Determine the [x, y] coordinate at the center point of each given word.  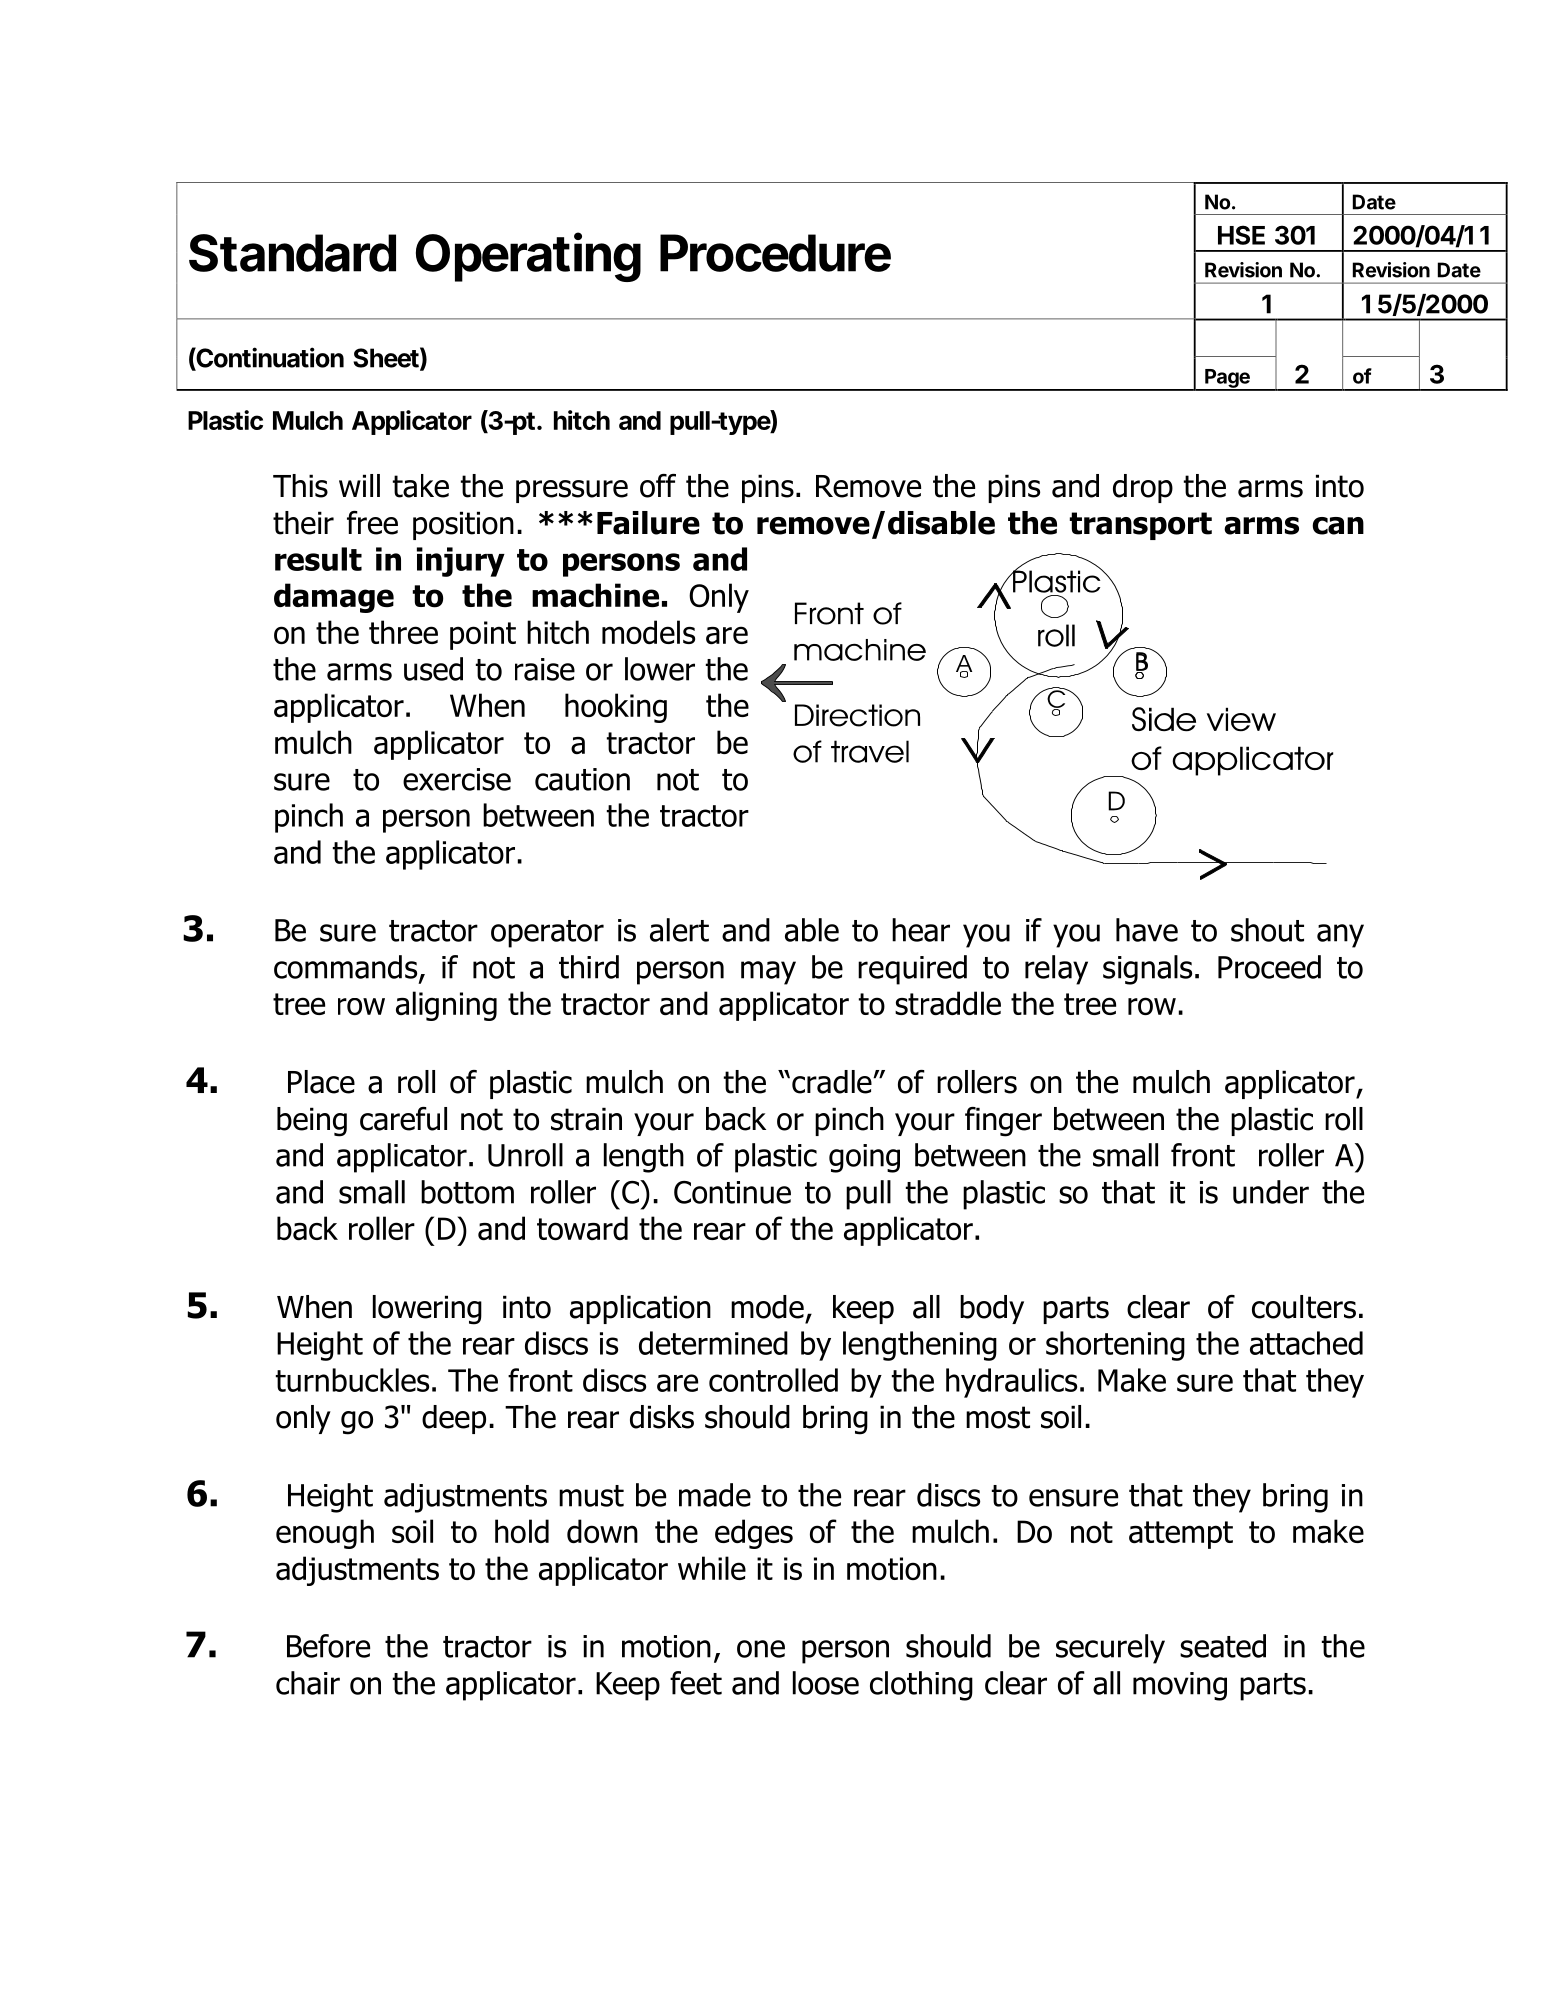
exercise [457, 779]
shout [1267, 930]
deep [454, 1419]
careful [403, 1119]
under [1271, 1192]
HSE [1241, 235]
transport [1141, 526]
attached [1306, 1343]
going [864, 1158]
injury [461, 562]
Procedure [775, 253]
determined [713, 1343]
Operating [528, 257]
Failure [648, 523]
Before [328, 1646]
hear [921, 930]
